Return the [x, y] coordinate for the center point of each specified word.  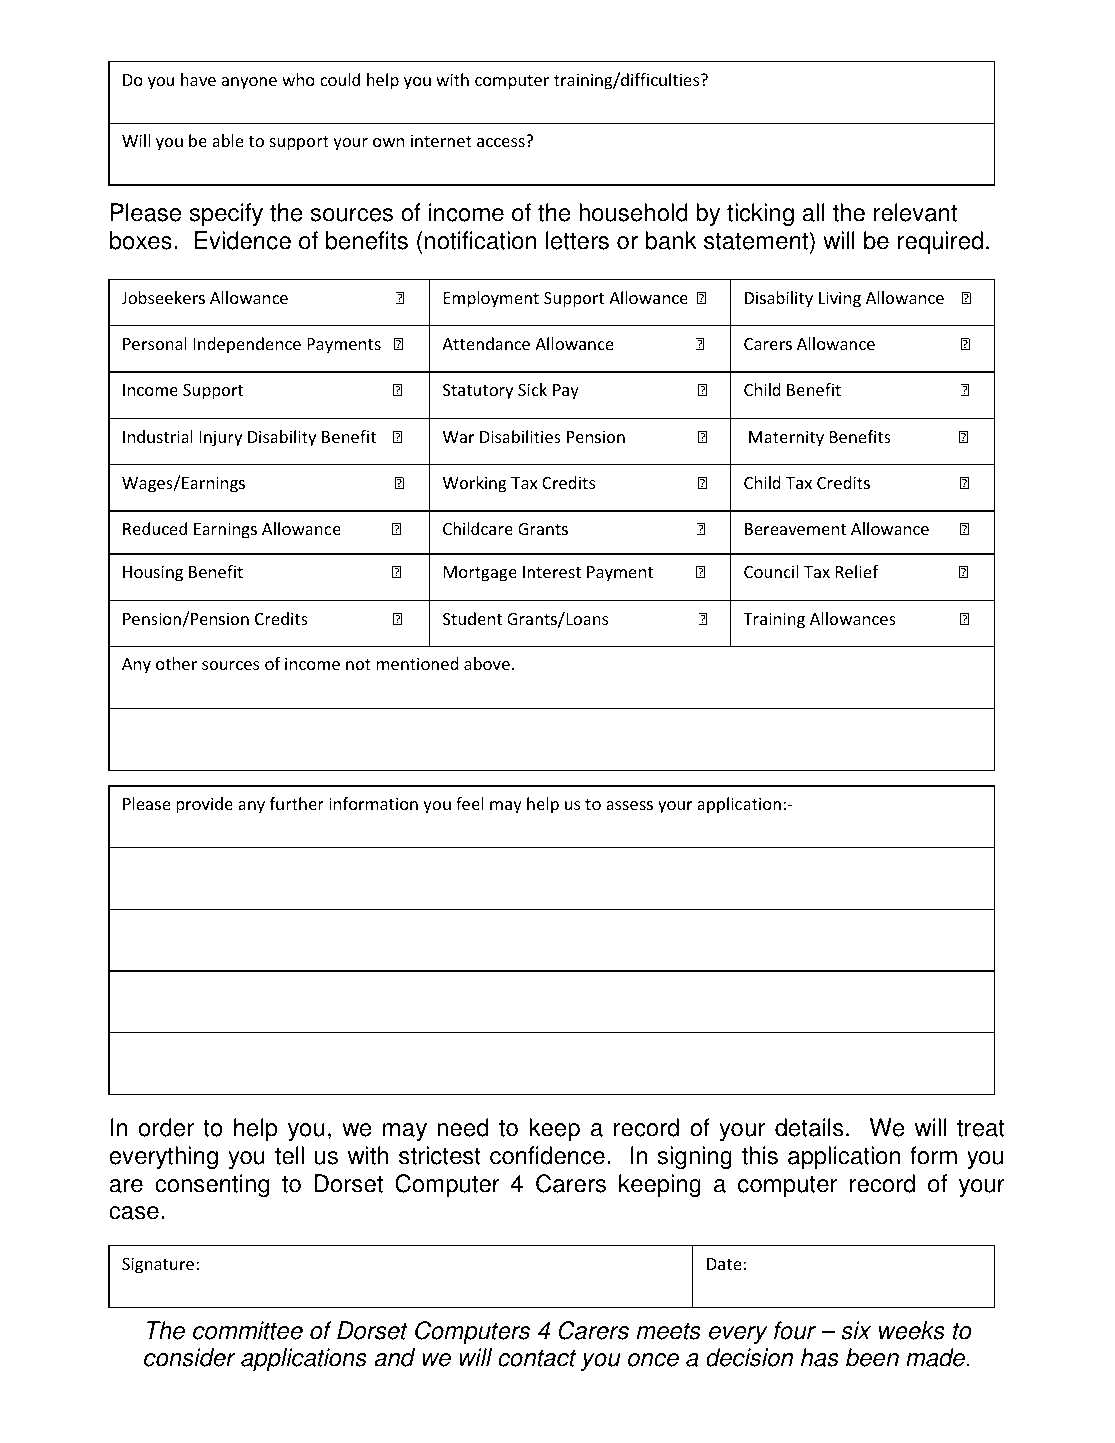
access [501, 142]
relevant [915, 212]
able [227, 140]
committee [248, 1330]
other [176, 663]
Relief [857, 571]
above [487, 663]
